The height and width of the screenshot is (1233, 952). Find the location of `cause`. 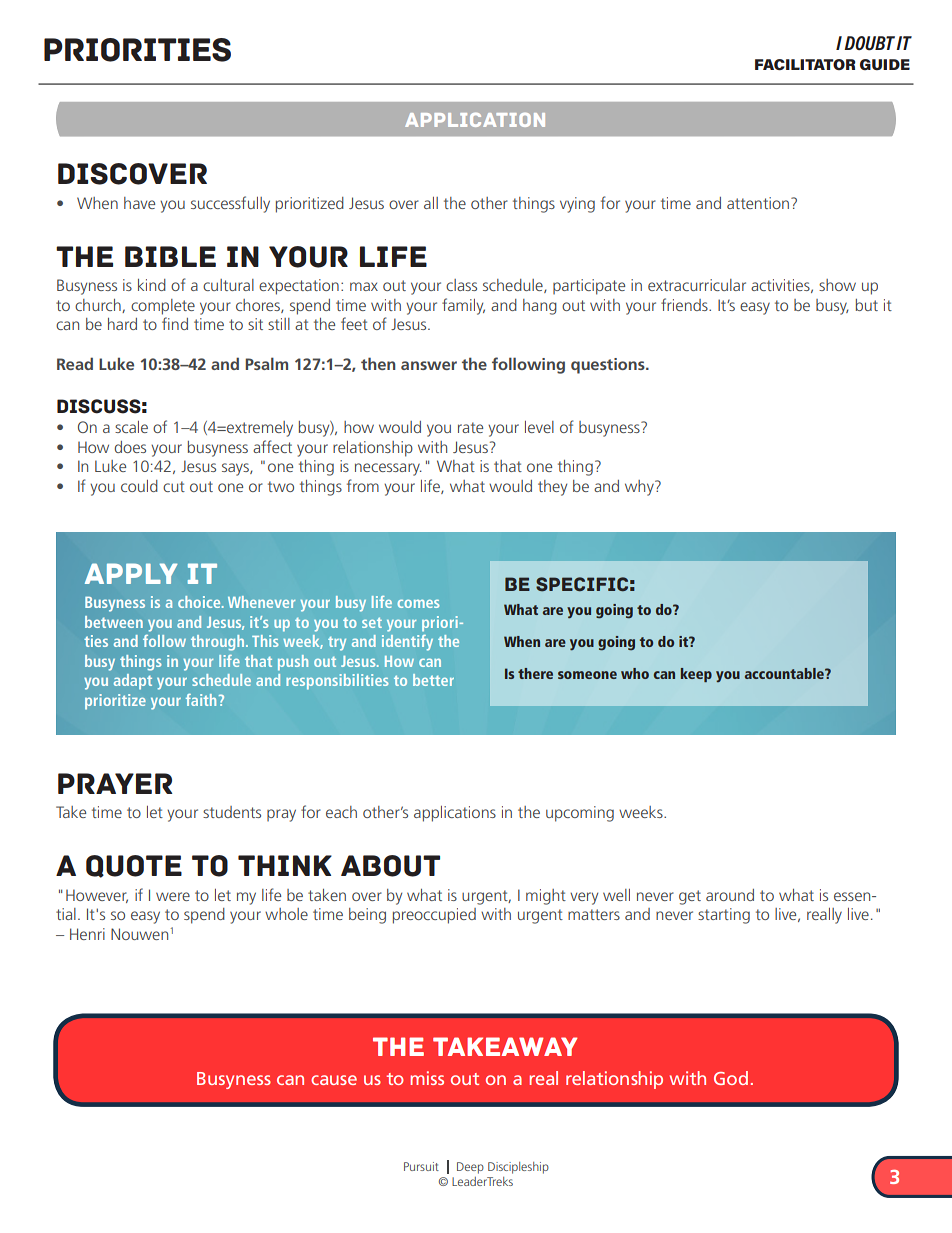

cause is located at coordinates (334, 1080).
